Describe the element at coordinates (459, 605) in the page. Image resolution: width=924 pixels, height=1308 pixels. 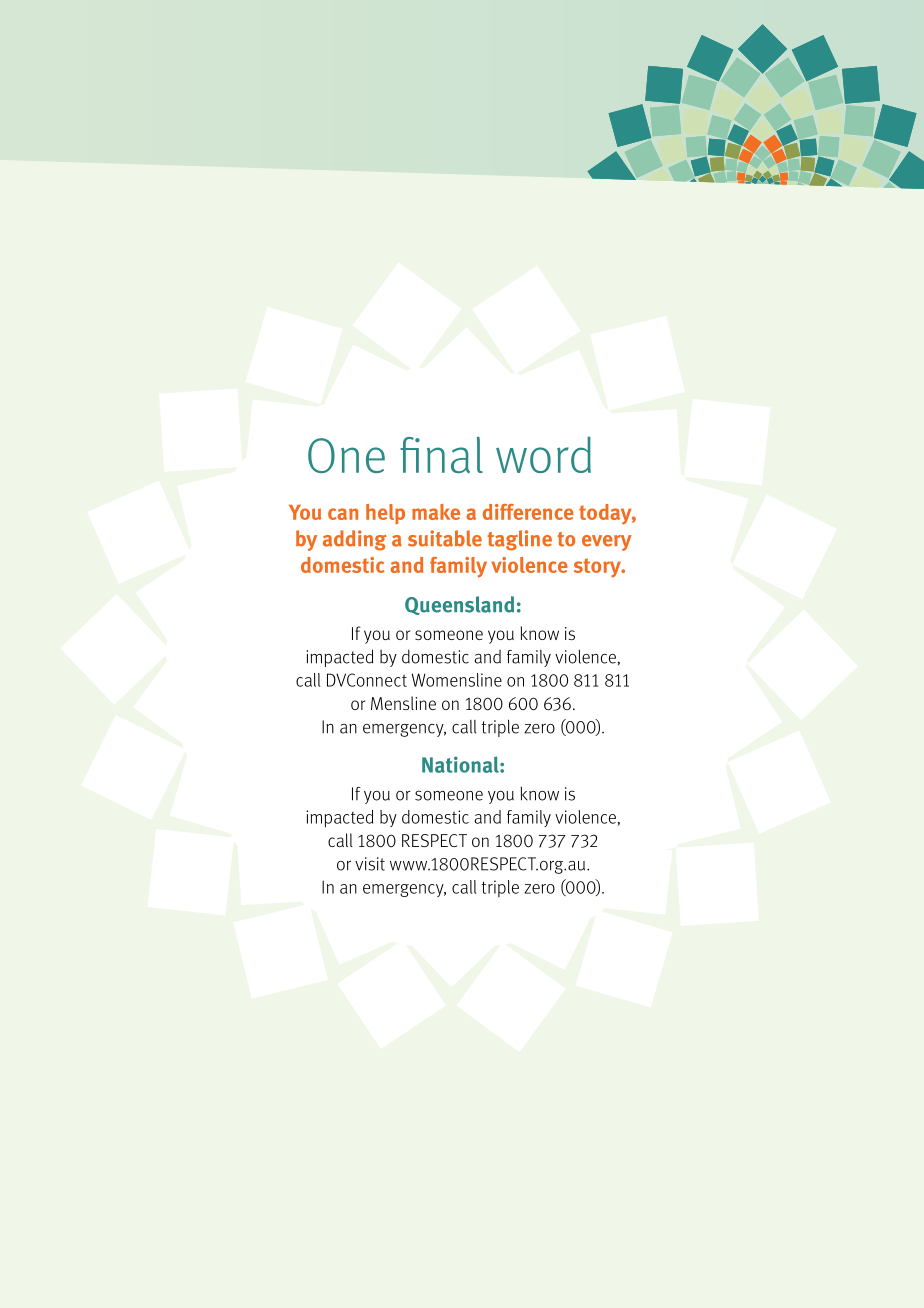
I see `Queensland` at that location.
